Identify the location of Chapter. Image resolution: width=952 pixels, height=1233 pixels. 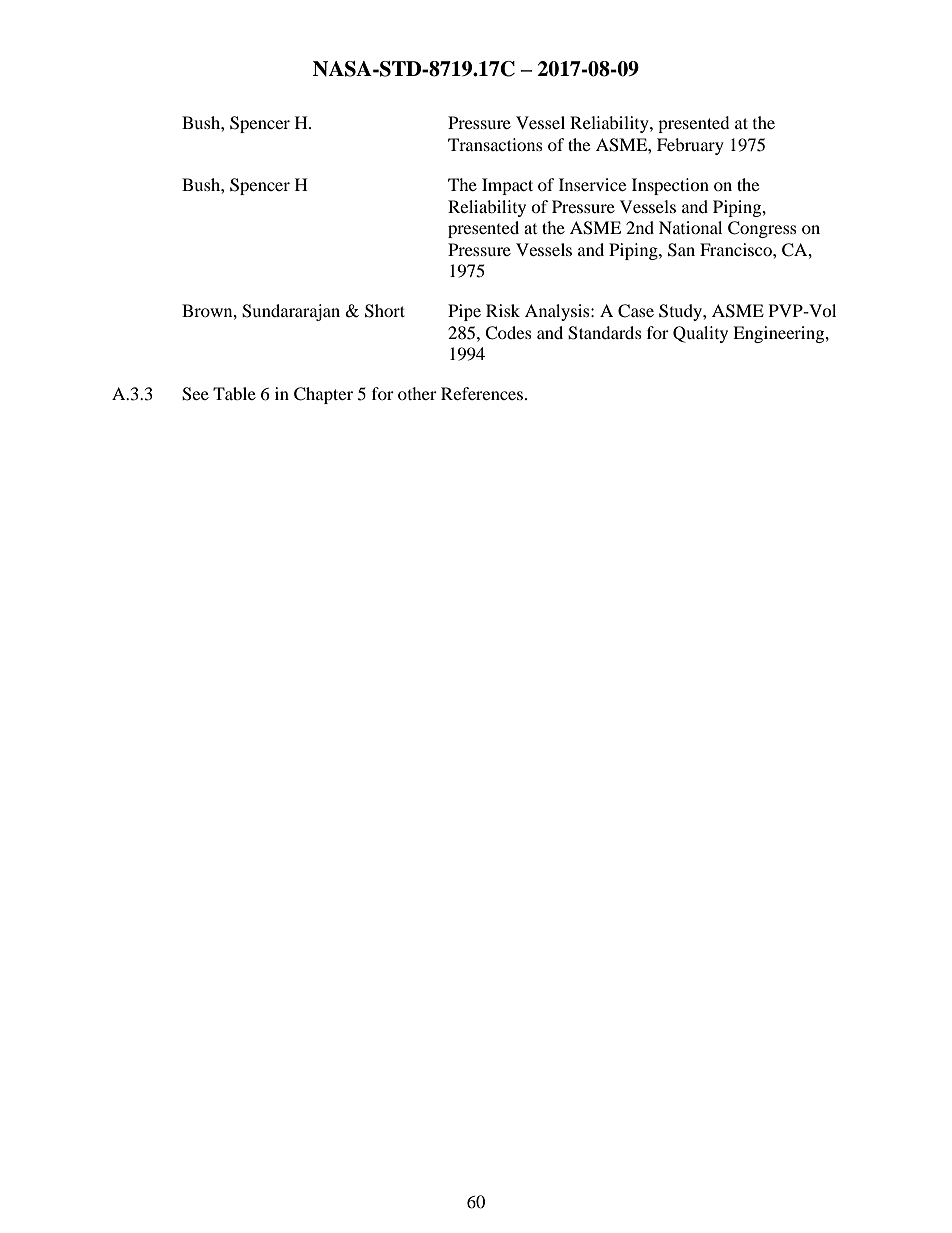
(323, 395).
